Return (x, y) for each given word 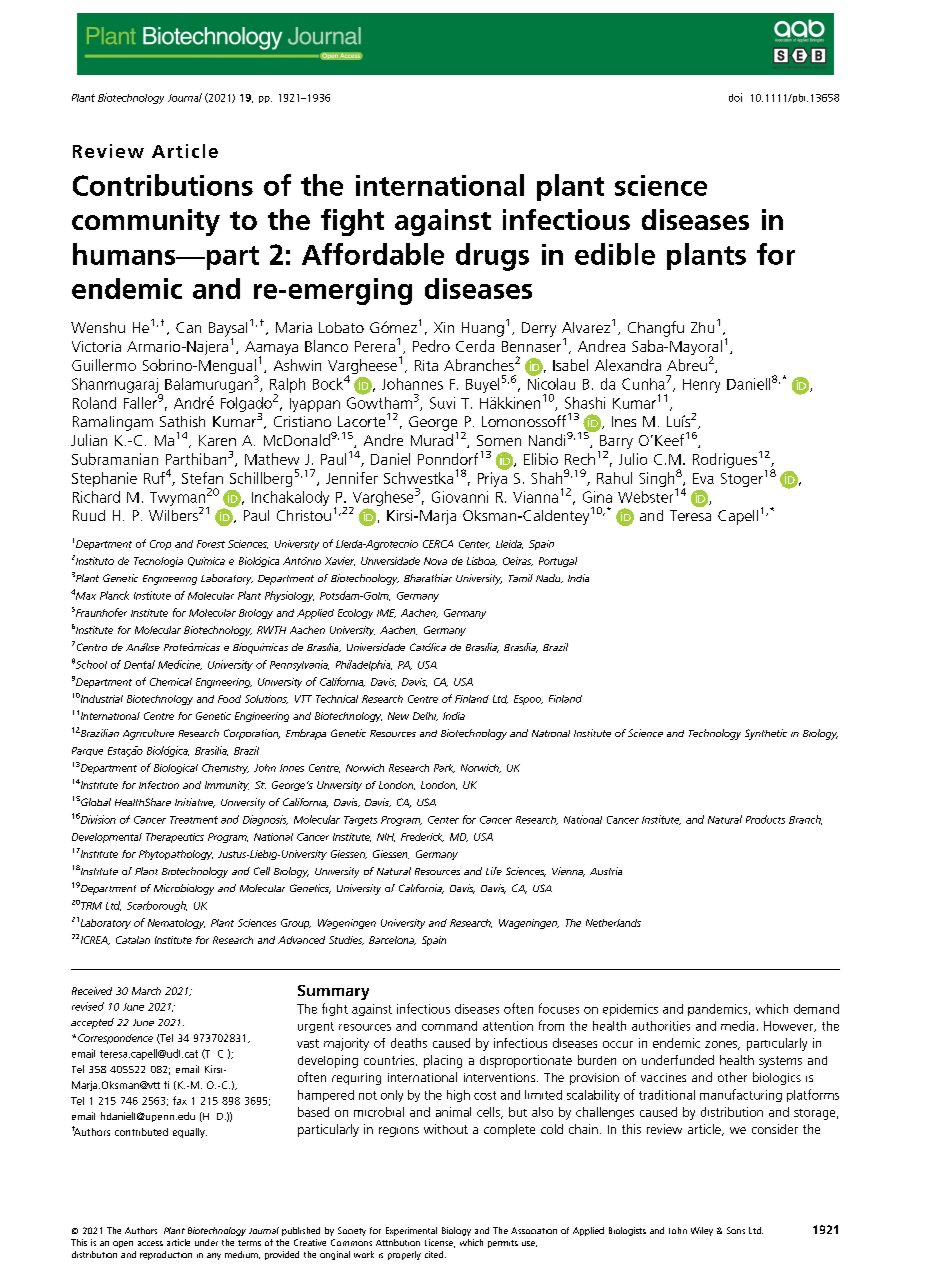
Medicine (180, 665)
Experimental (411, 1231)
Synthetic (766, 734)
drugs (492, 257)
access (150, 1243)
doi (735, 97)
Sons (736, 1230)
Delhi (425, 716)
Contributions (163, 185)
